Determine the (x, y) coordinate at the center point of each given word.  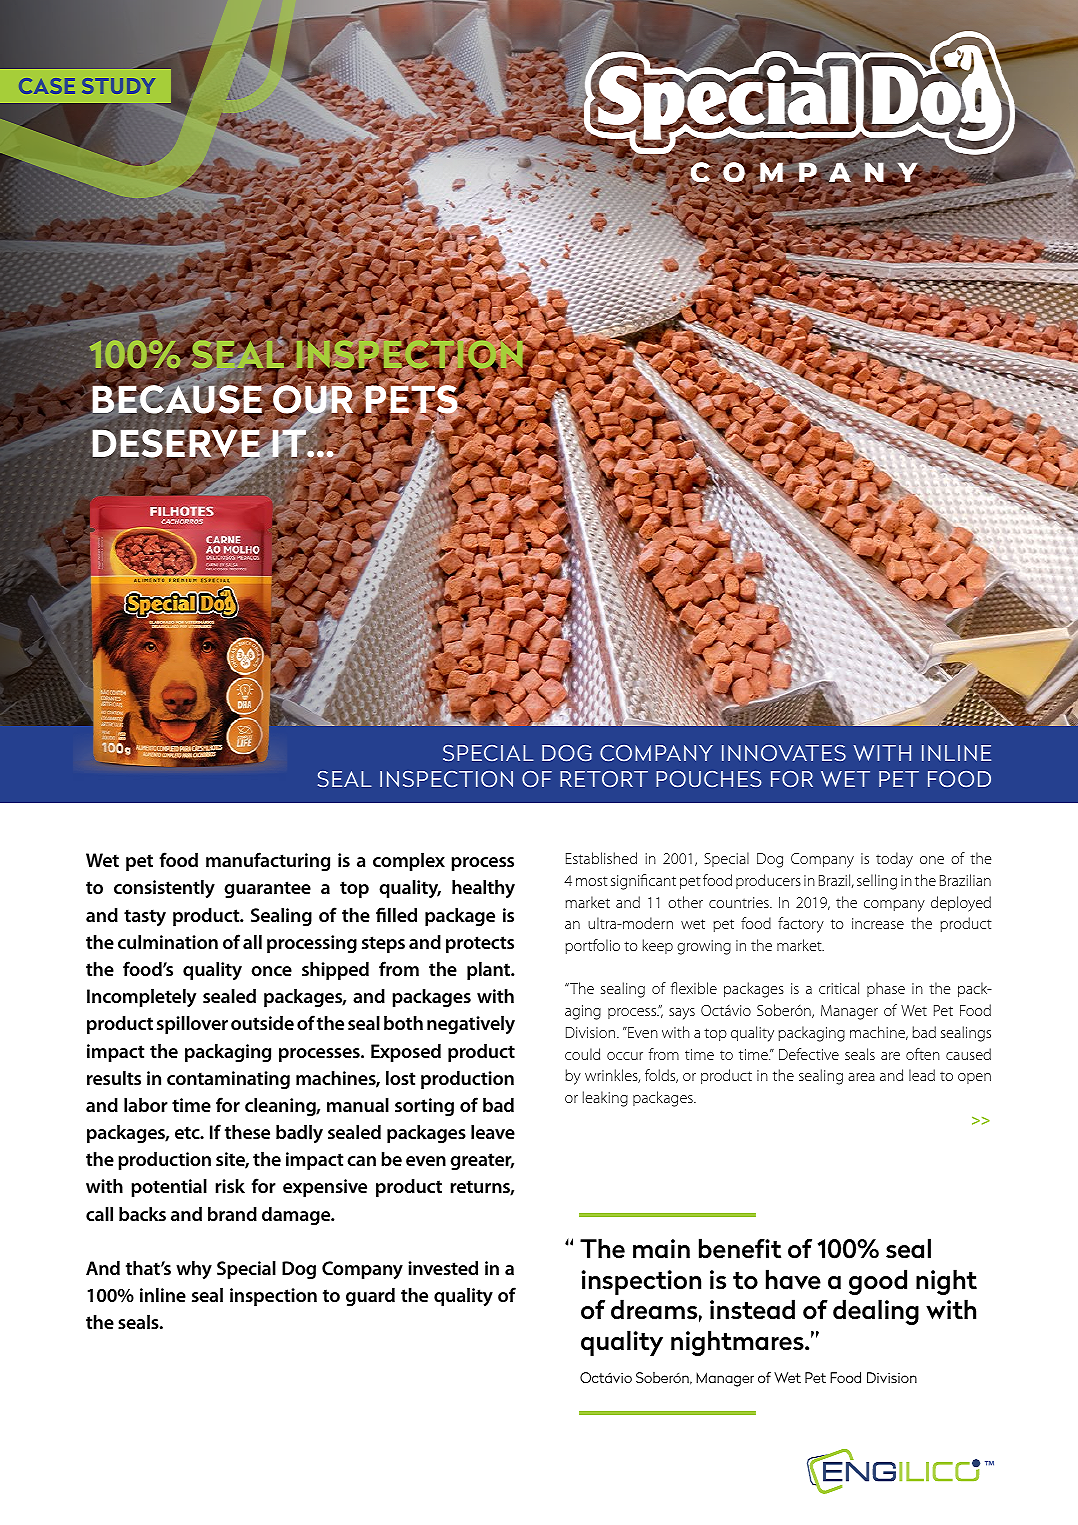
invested (443, 1268)
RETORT (604, 779)
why (194, 1270)
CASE (47, 86)
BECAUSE (178, 399)
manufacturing (268, 861)
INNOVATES (784, 753)
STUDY (118, 86)
